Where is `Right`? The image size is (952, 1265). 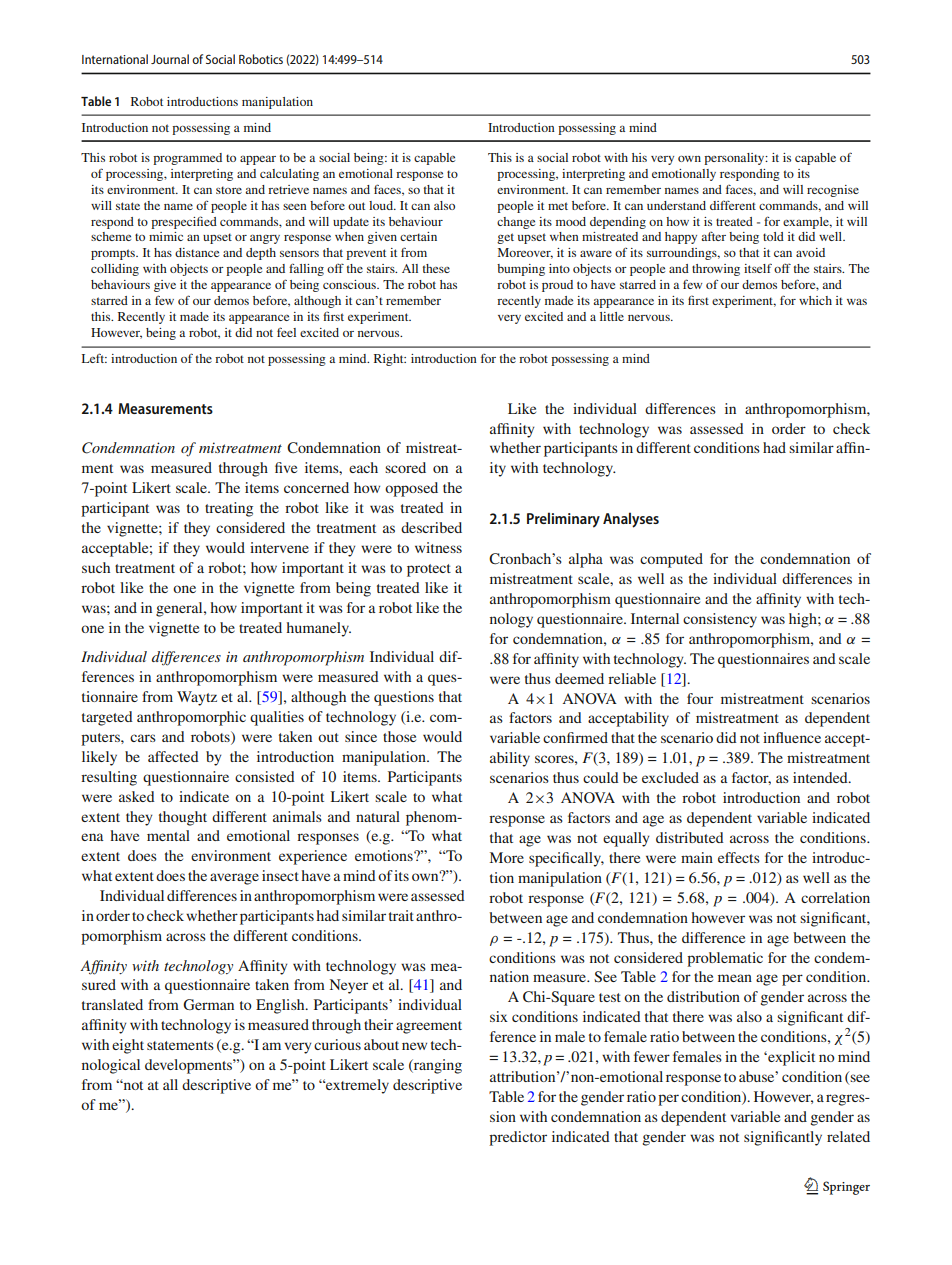
Right is located at coordinates (390, 360).
